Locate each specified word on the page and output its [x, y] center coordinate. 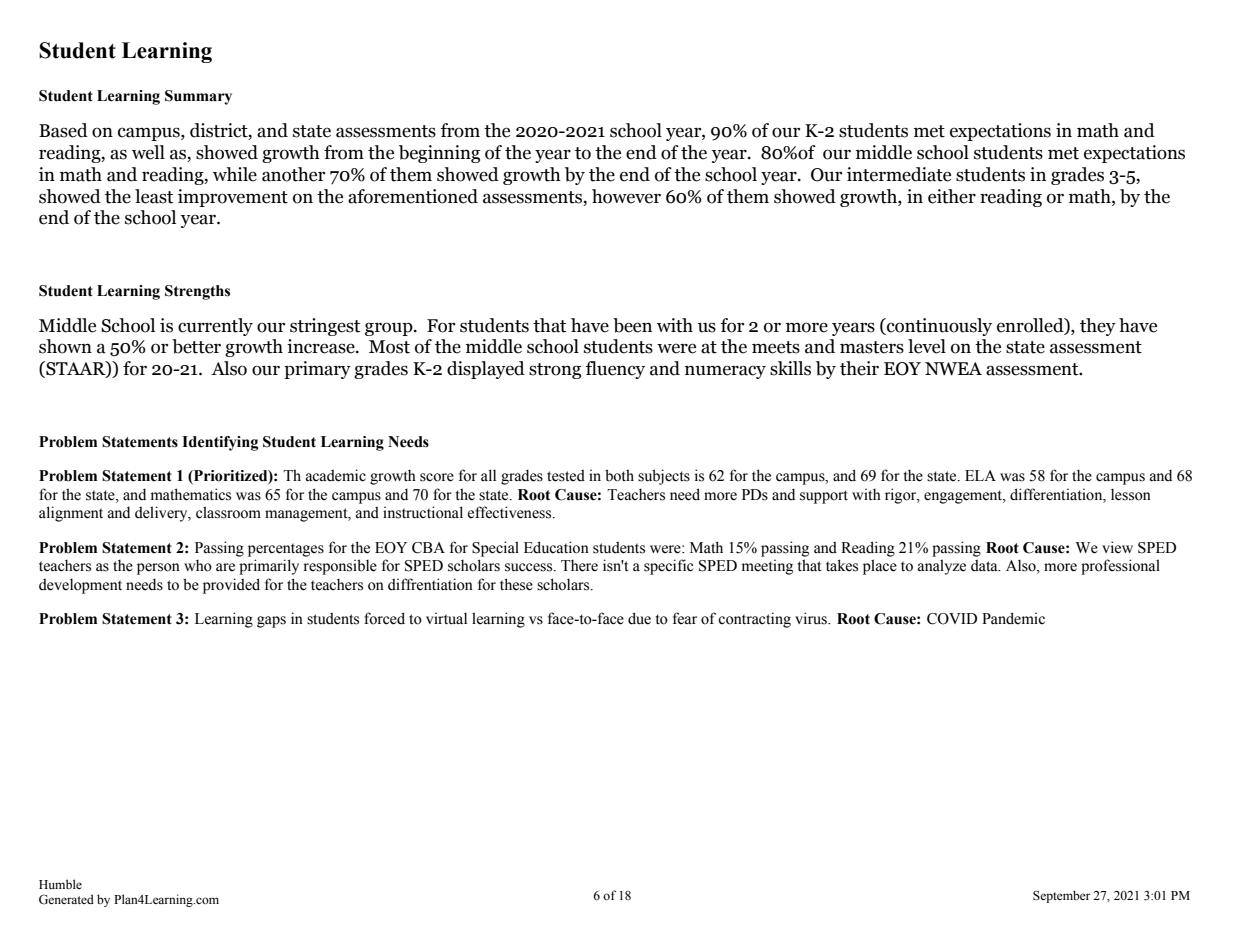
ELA [980, 475]
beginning [439, 154]
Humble [60, 884]
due [639, 618]
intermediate [899, 174]
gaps [271, 622]
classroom [228, 512]
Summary [198, 97]
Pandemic [1013, 618]
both [619, 475]
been [632, 325]
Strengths [197, 292]
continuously [938, 327]
